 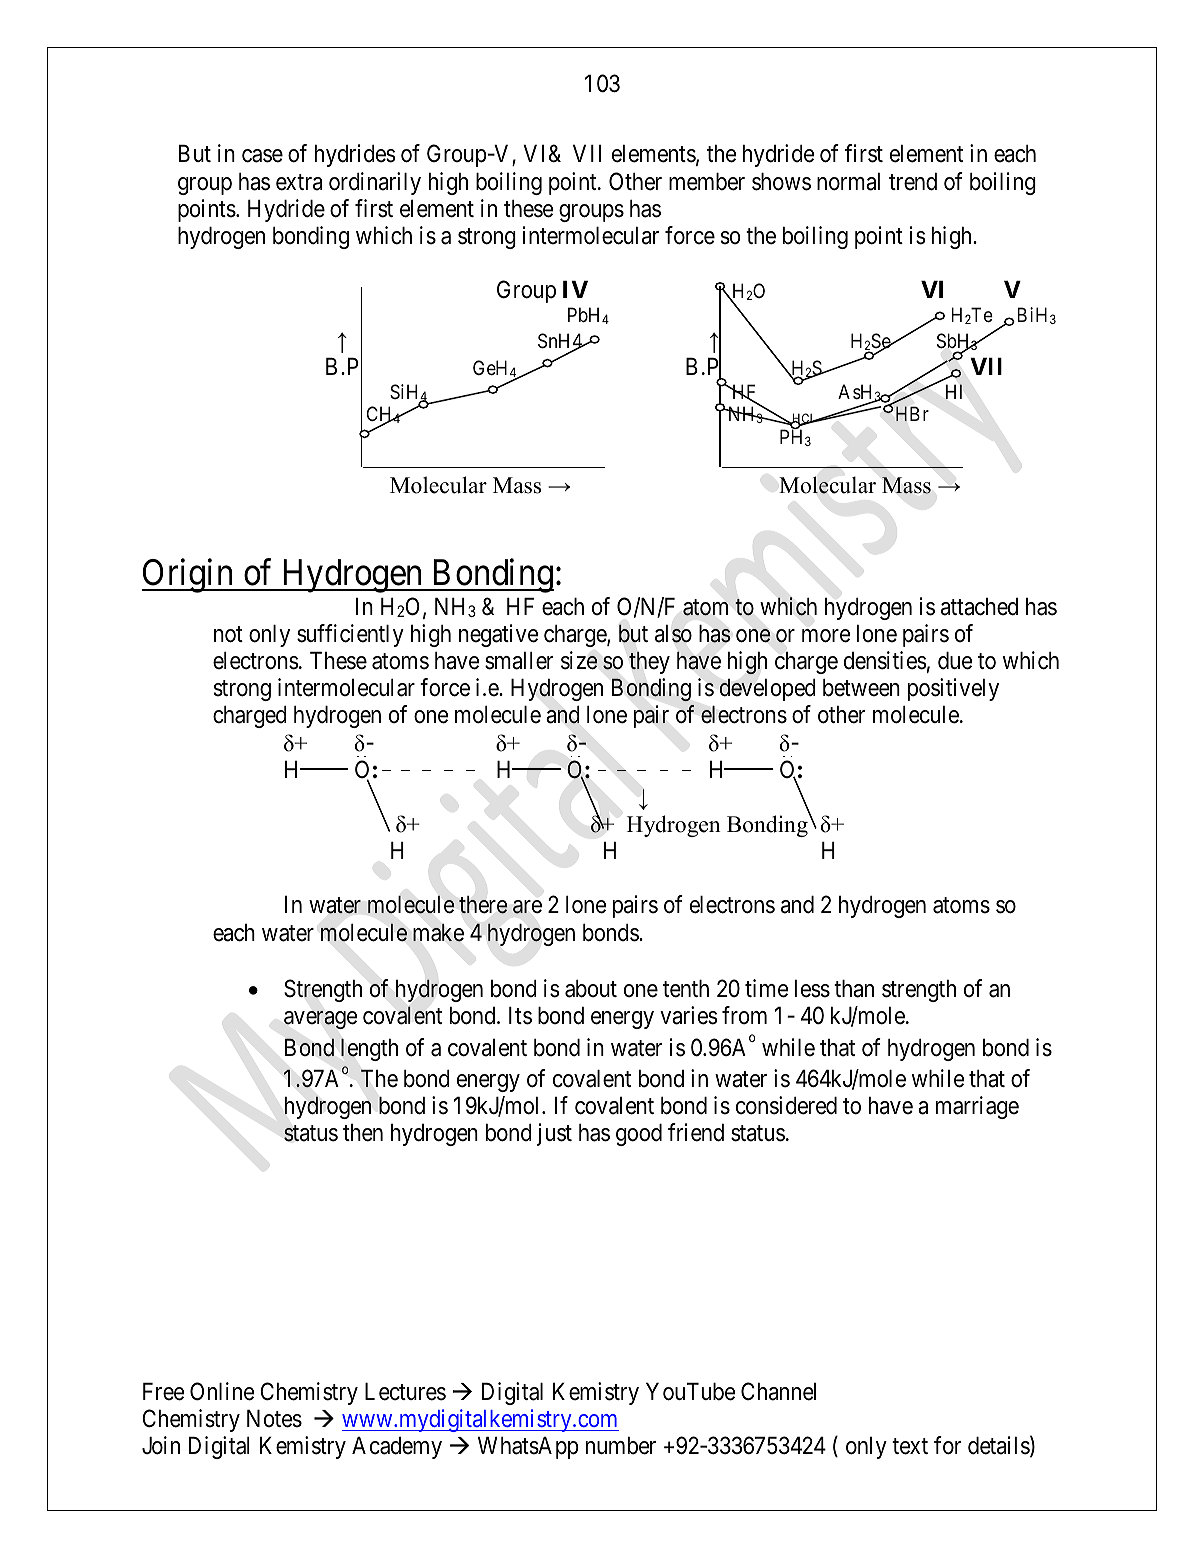 I want to click on member, so click(x=707, y=182).
